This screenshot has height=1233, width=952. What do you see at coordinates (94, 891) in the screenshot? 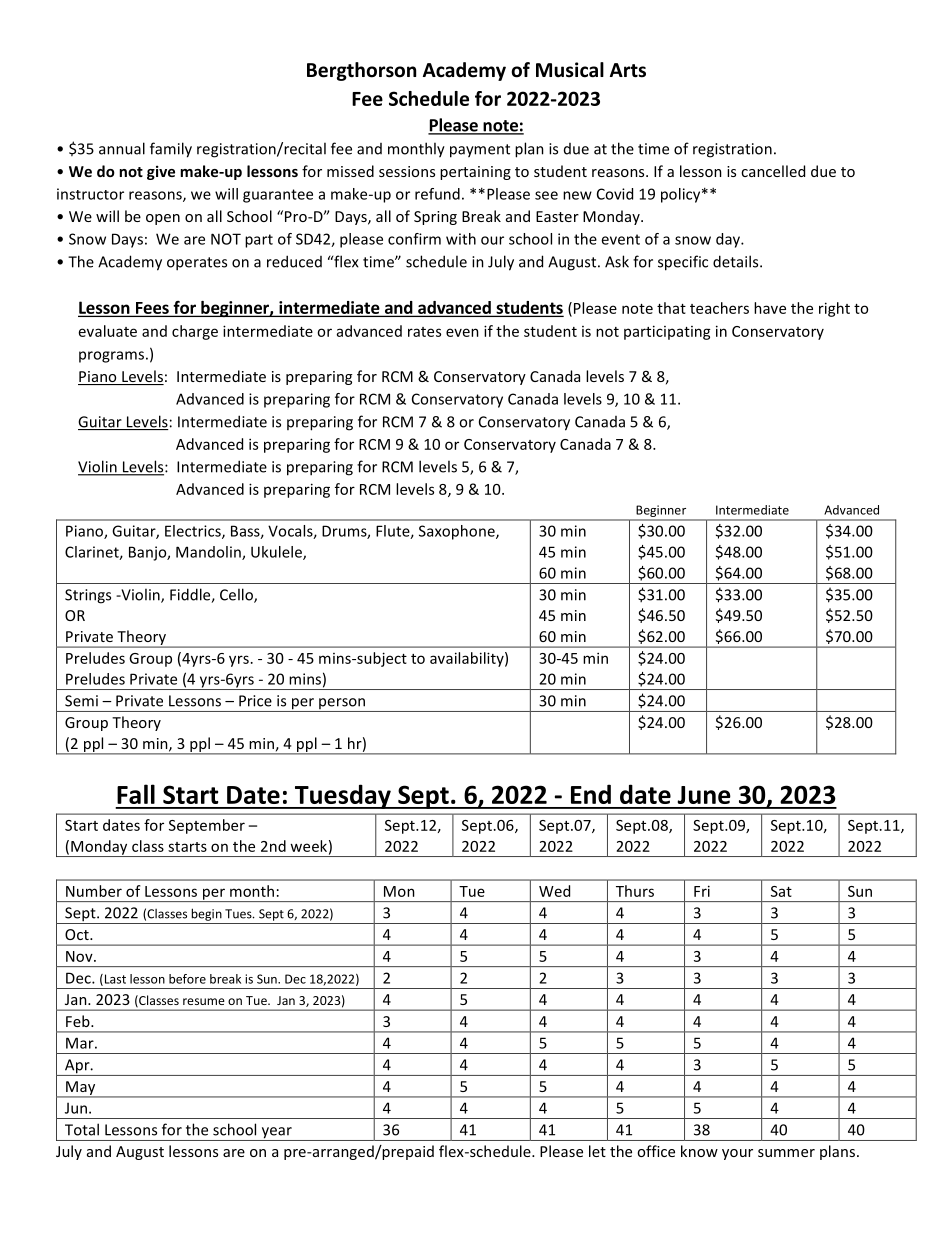
I see `Number` at bounding box center [94, 891].
